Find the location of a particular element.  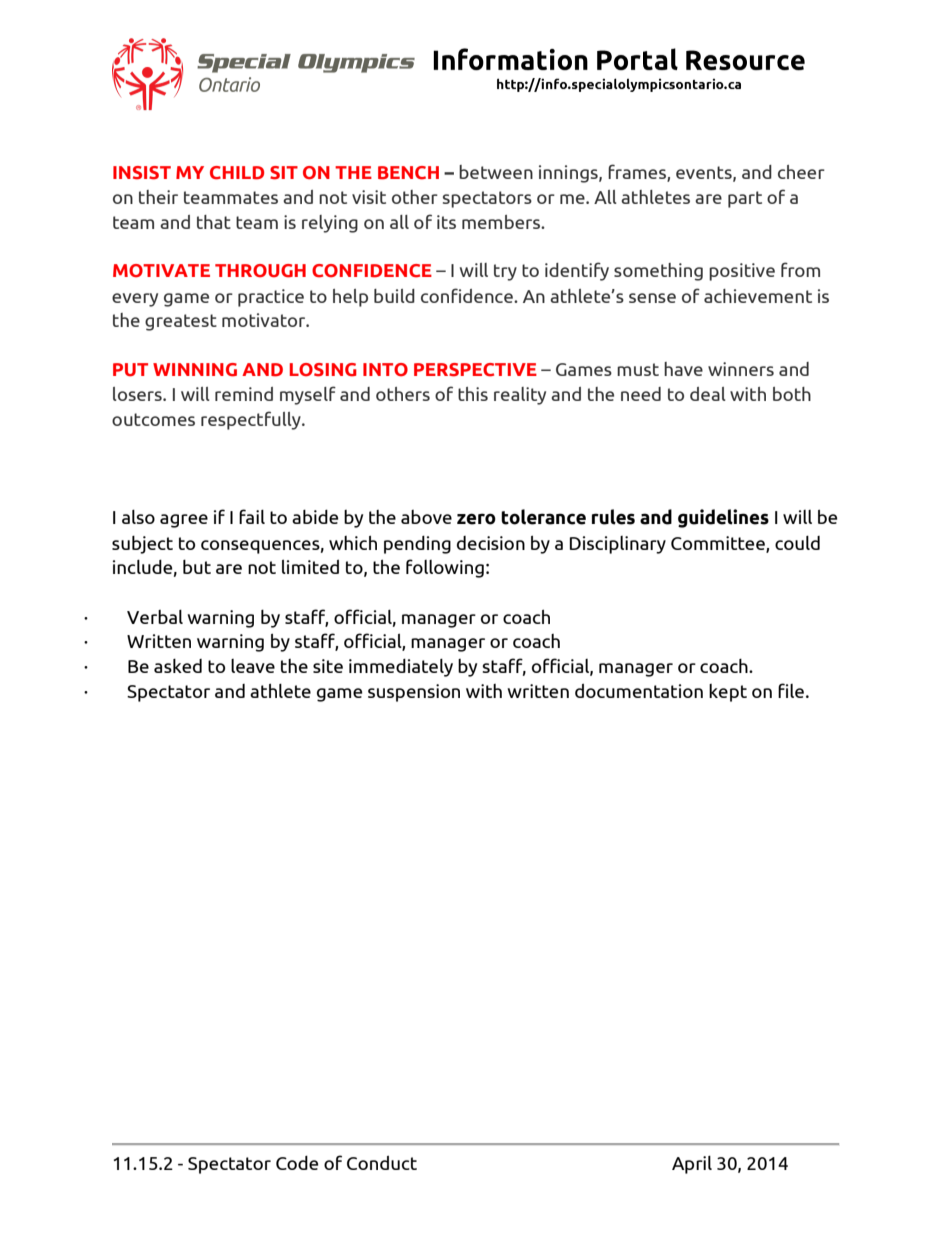

guidelines is located at coordinates (723, 518).
